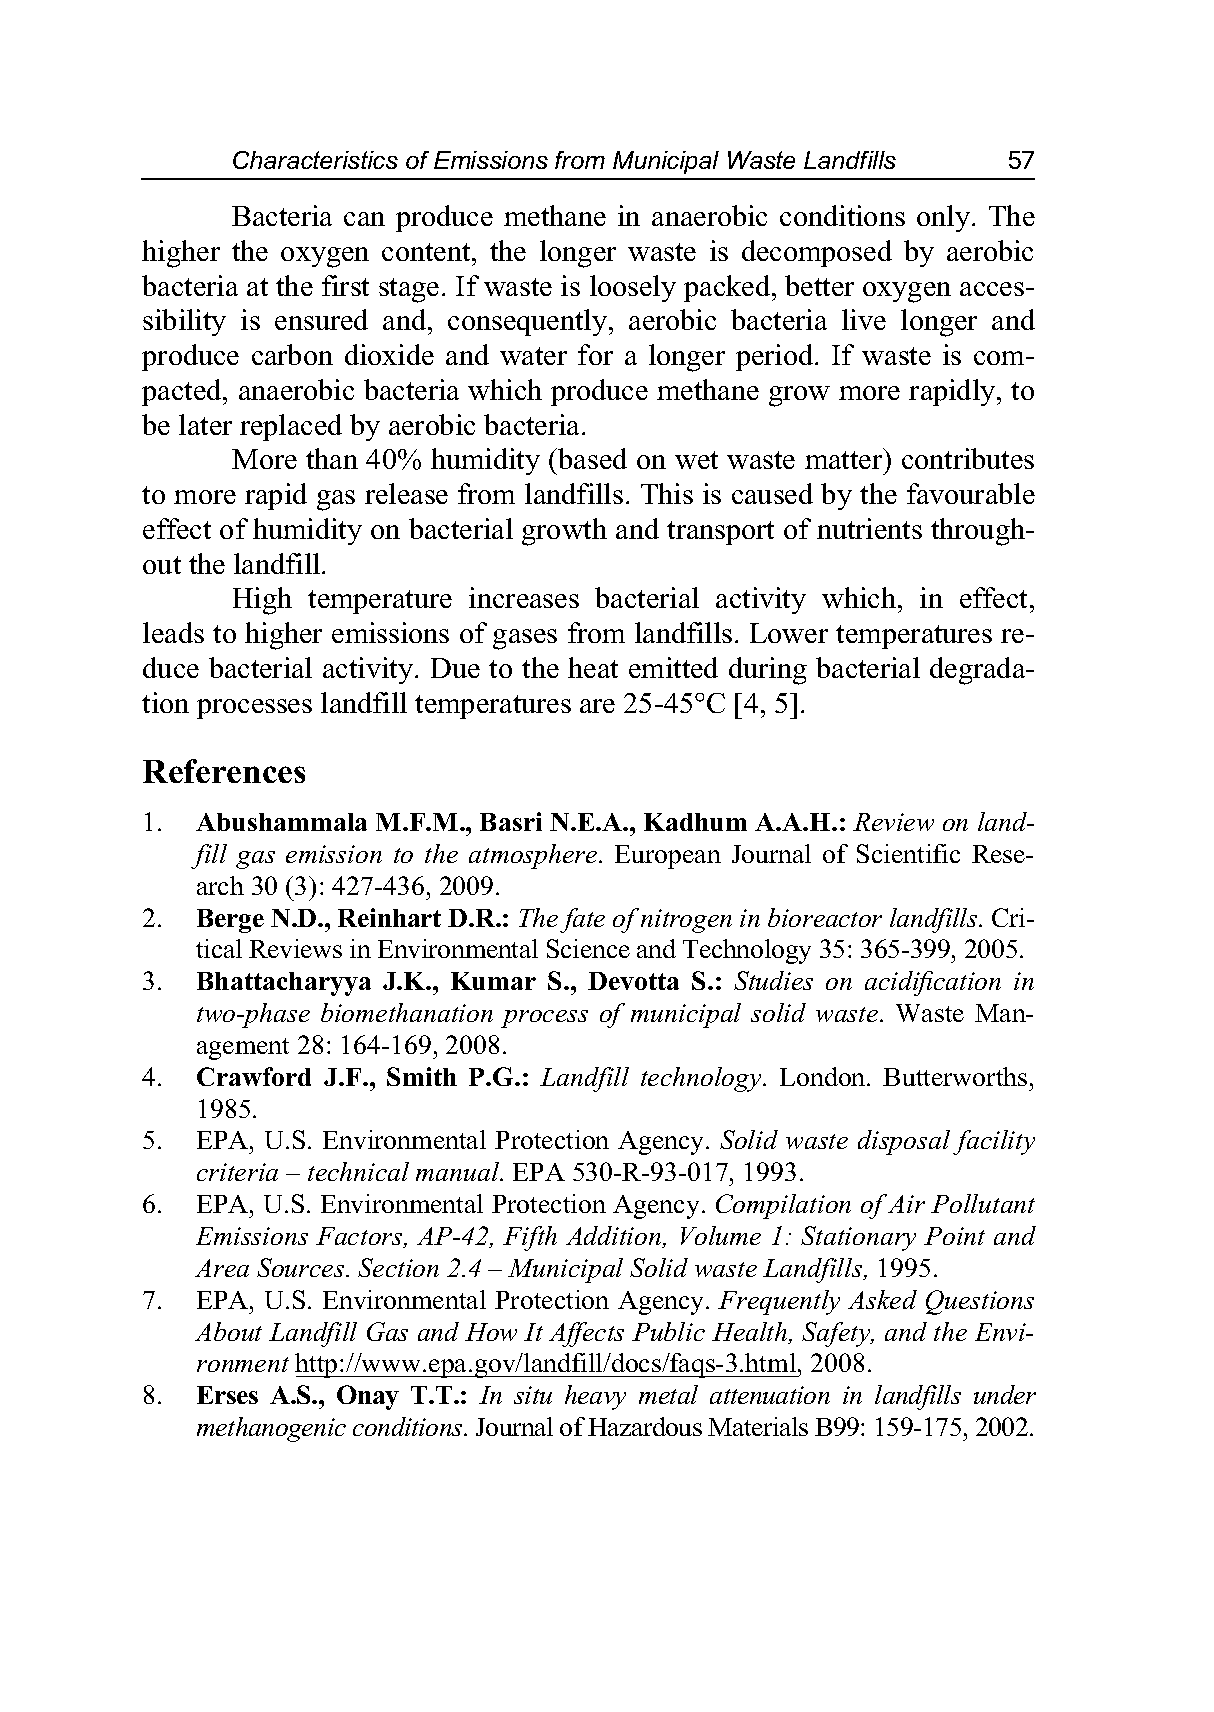 The width and height of the image is (1214, 1712). I want to click on Characteristics, so click(315, 160).
